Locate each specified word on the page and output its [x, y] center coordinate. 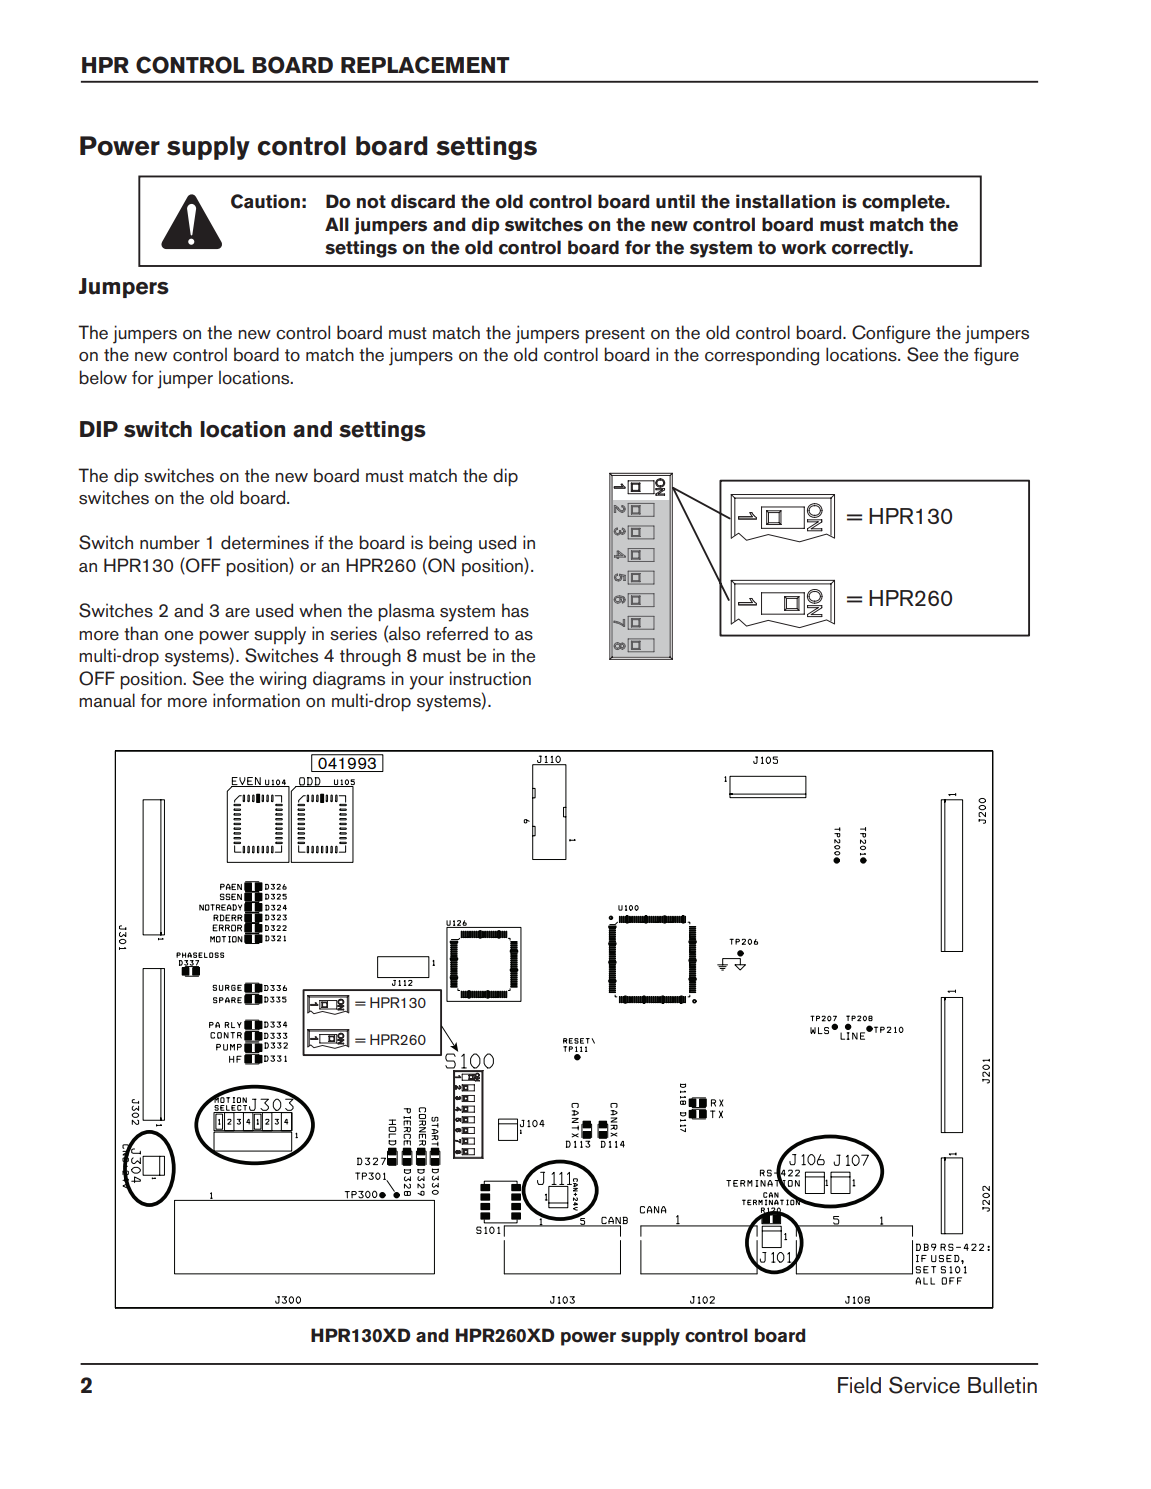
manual [107, 700]
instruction [490, 678]
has [515, 610]
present [615, 335]
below [103, 377]
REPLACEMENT [425, 65]
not [371, 202]
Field [859, 1385]
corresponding [762, 356]
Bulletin [1002, 1385]
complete [905, 203]
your [426, 683]
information [256, 700]
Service [924, 1385]
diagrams [349, 680]
